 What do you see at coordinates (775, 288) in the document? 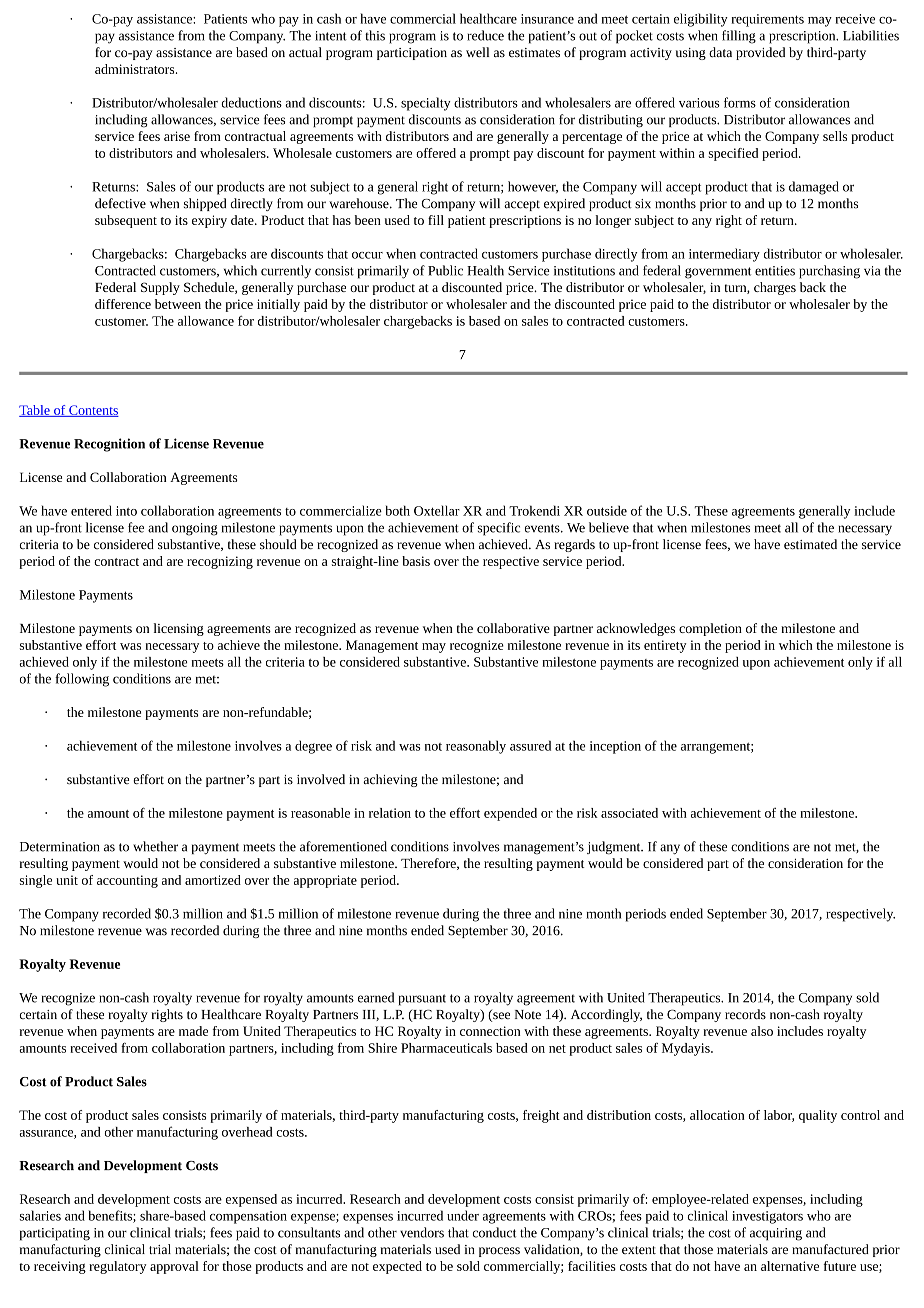
I see `charges` at bounding box center [775, 288].
